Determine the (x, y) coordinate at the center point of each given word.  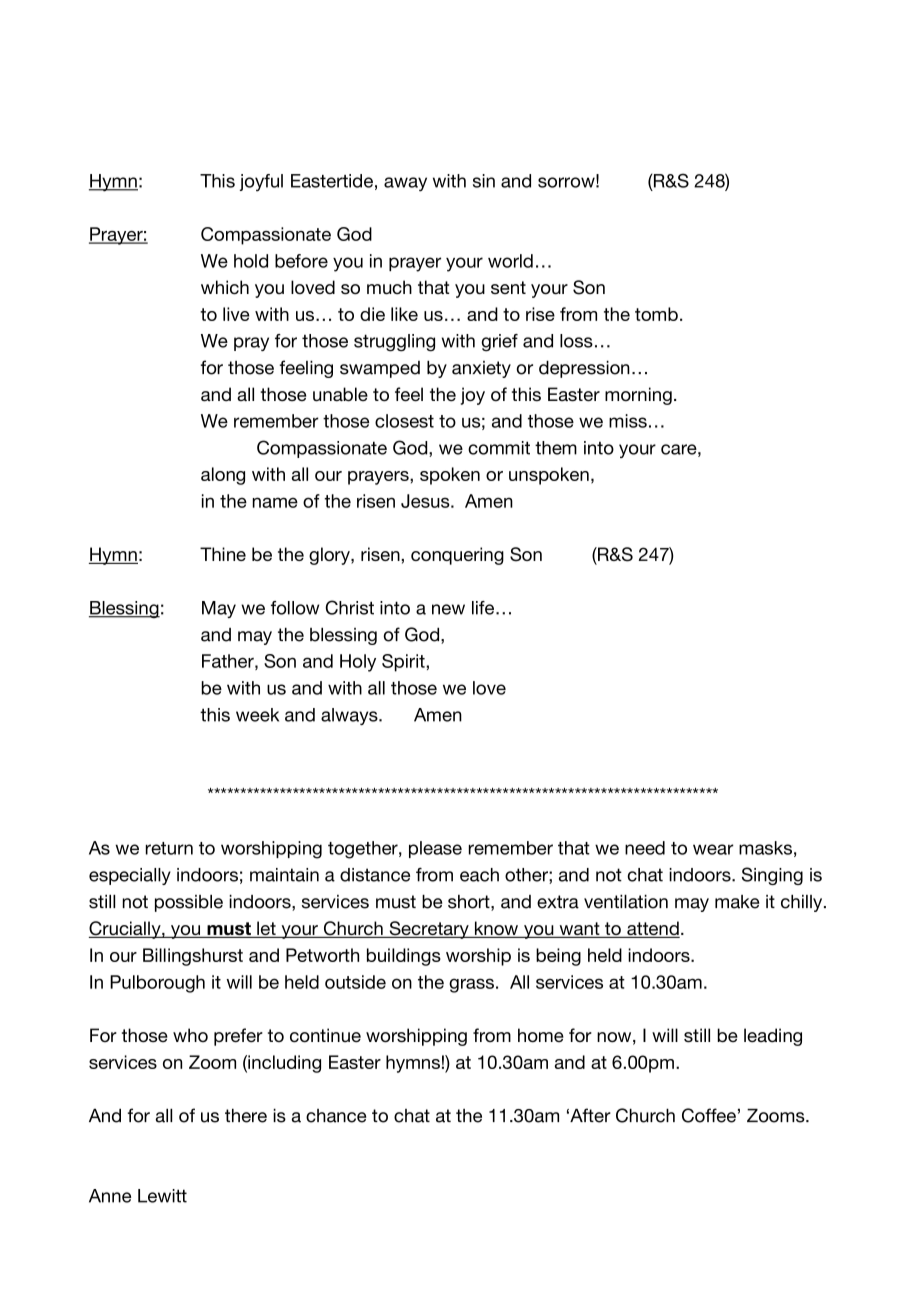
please (435, 849)
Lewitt (162, 1196)
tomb (656, 314)
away (405, 184)
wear (713, 849)
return (169, 848)
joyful (261, 183)
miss (628, 421)
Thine (223, 554)
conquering (457, 556)
